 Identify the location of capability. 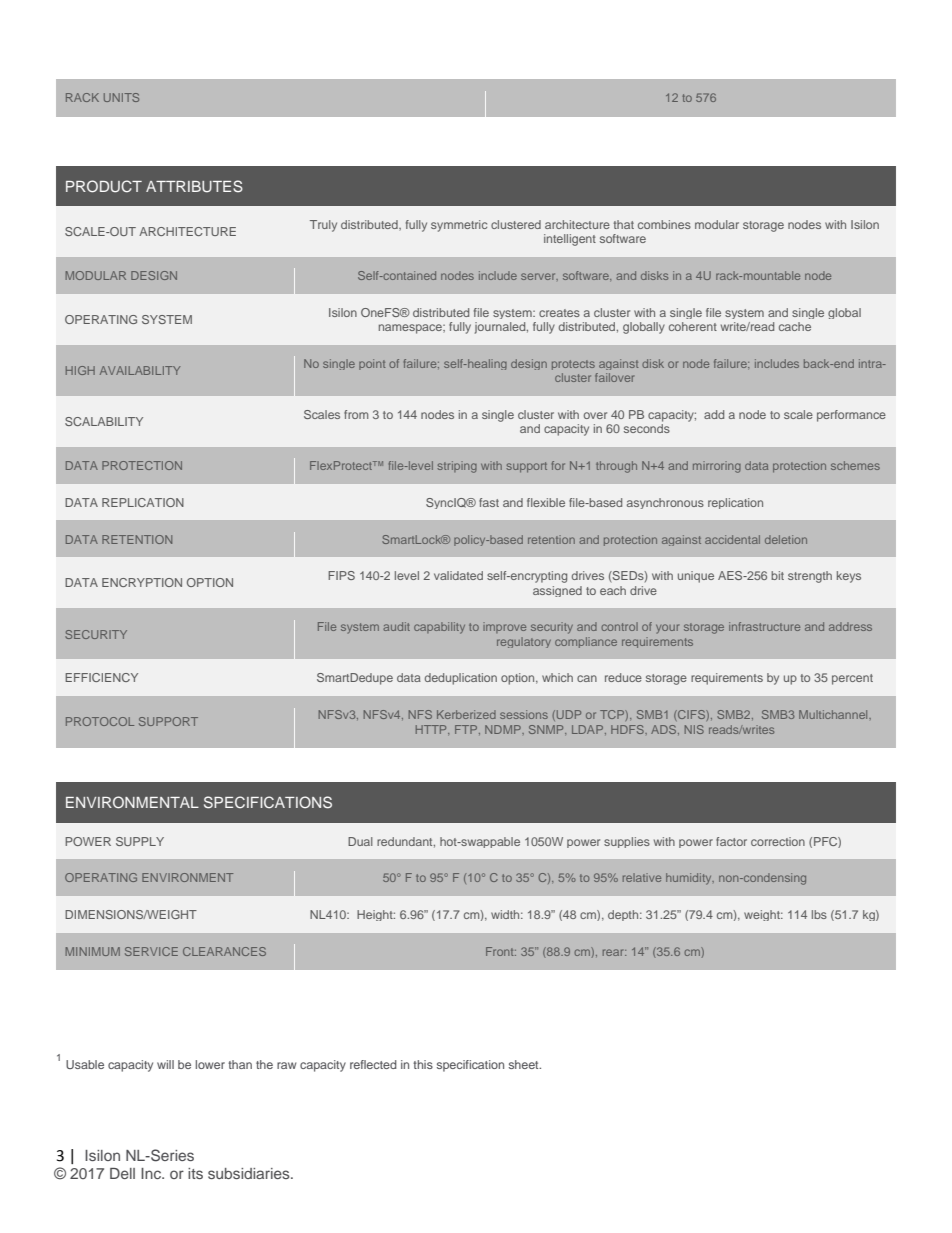
(439, 628).
